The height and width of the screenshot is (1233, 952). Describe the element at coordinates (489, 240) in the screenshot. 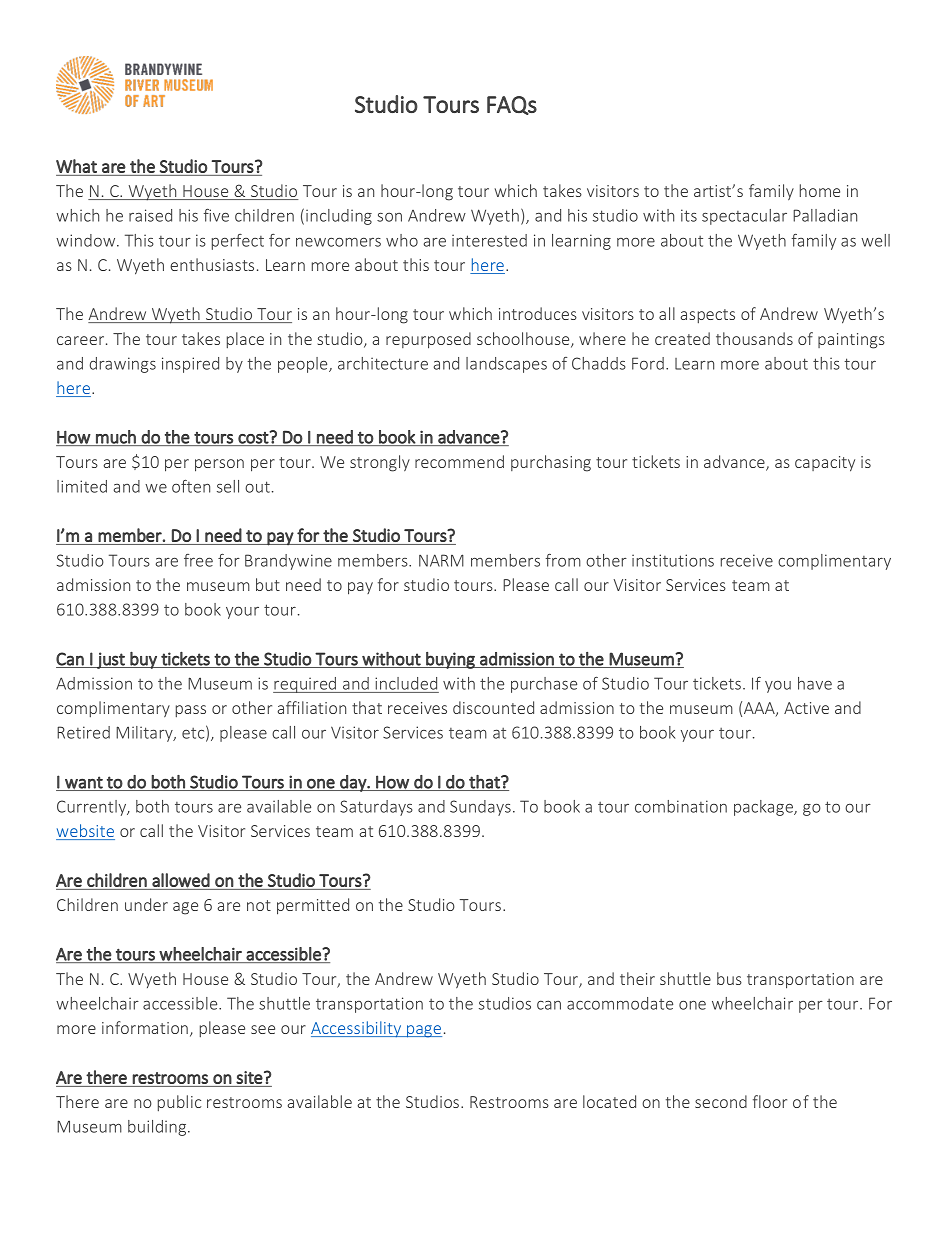

I see `interested` at that location.
